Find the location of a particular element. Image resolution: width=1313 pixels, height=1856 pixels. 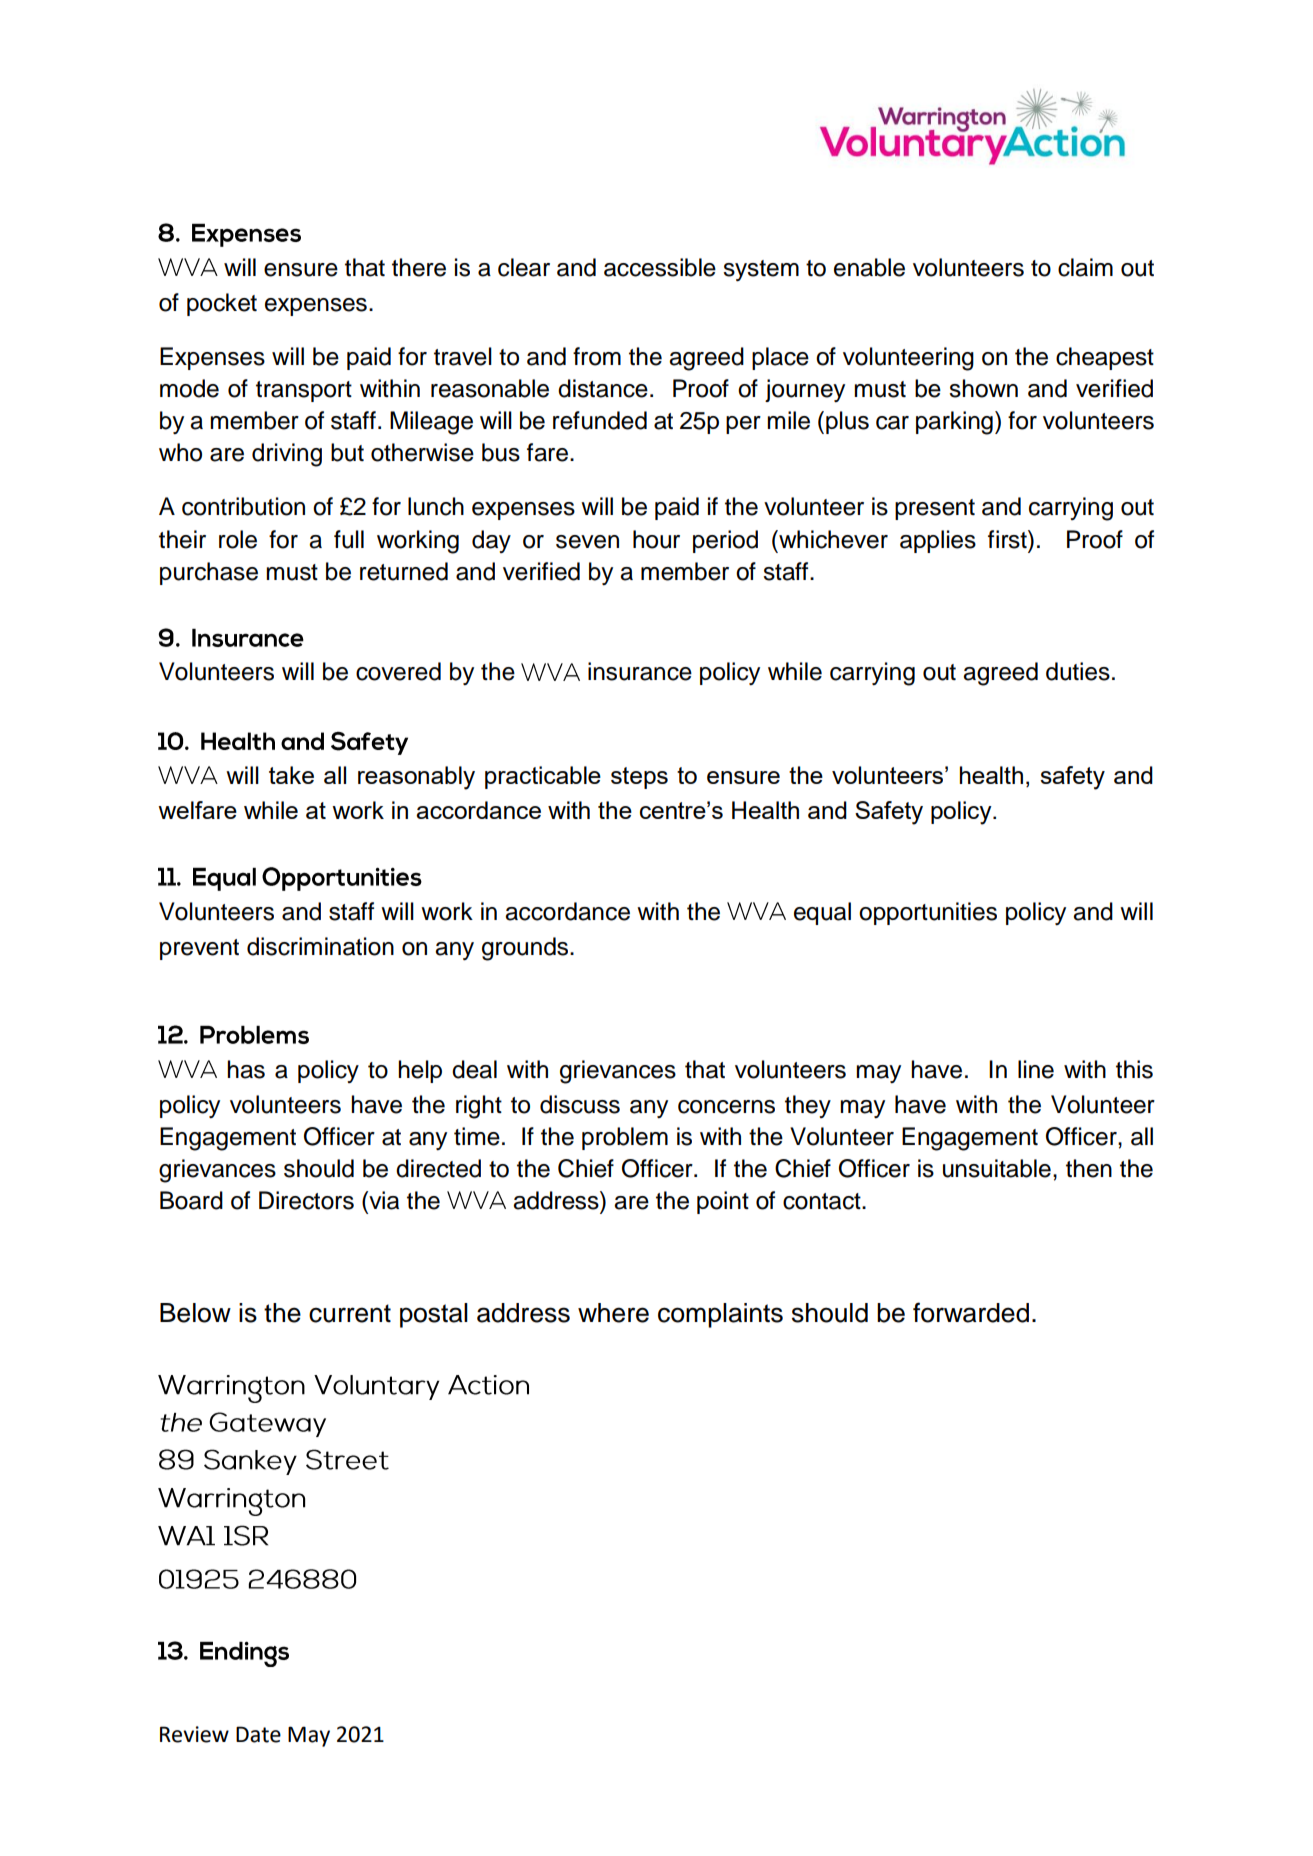

grounds is located at coordinates (526, 949).
